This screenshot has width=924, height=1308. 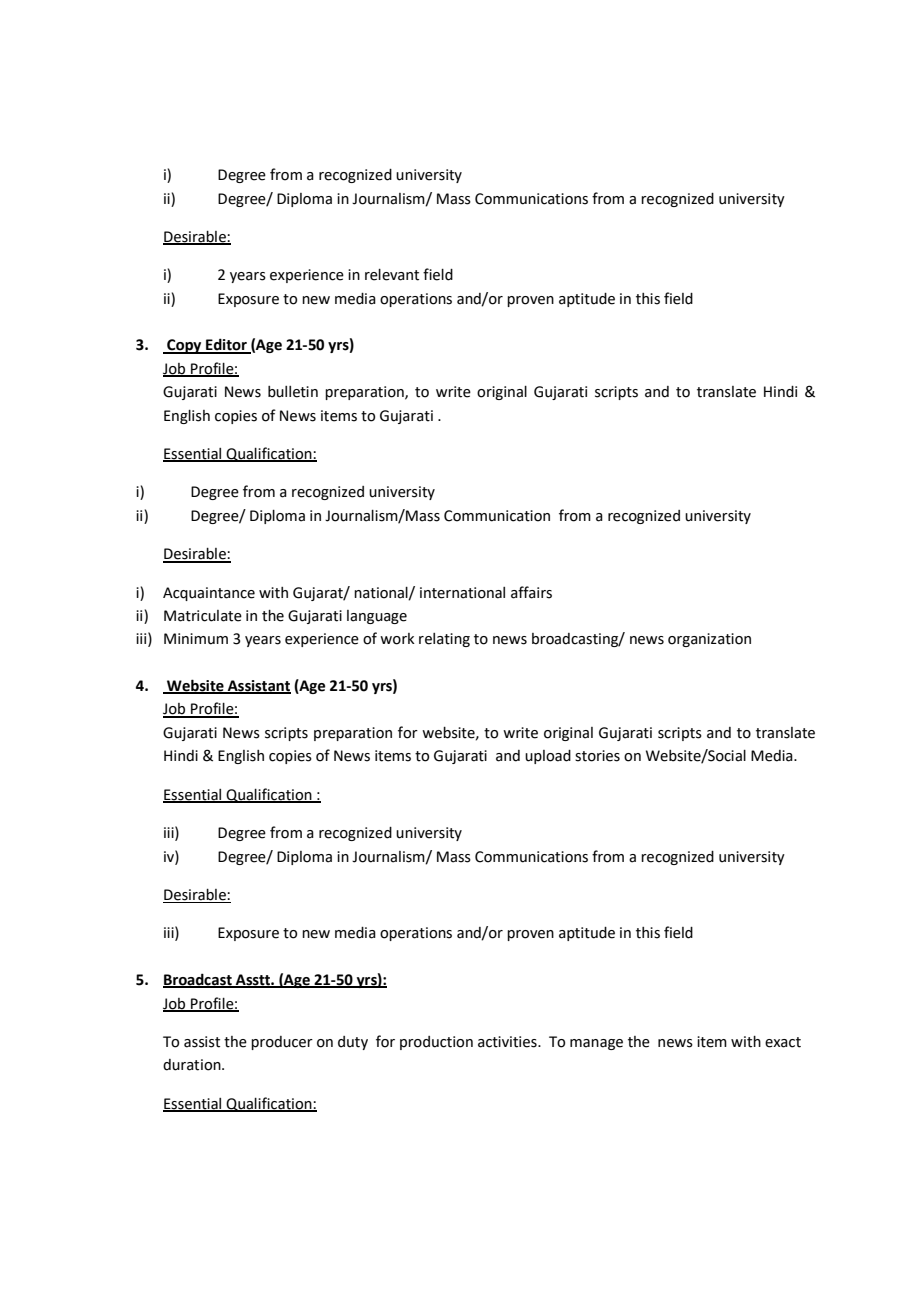 What do you see at coordinates (226, 345) in the screenshot?
I see `Editor` at bounding box center [226, 345].
